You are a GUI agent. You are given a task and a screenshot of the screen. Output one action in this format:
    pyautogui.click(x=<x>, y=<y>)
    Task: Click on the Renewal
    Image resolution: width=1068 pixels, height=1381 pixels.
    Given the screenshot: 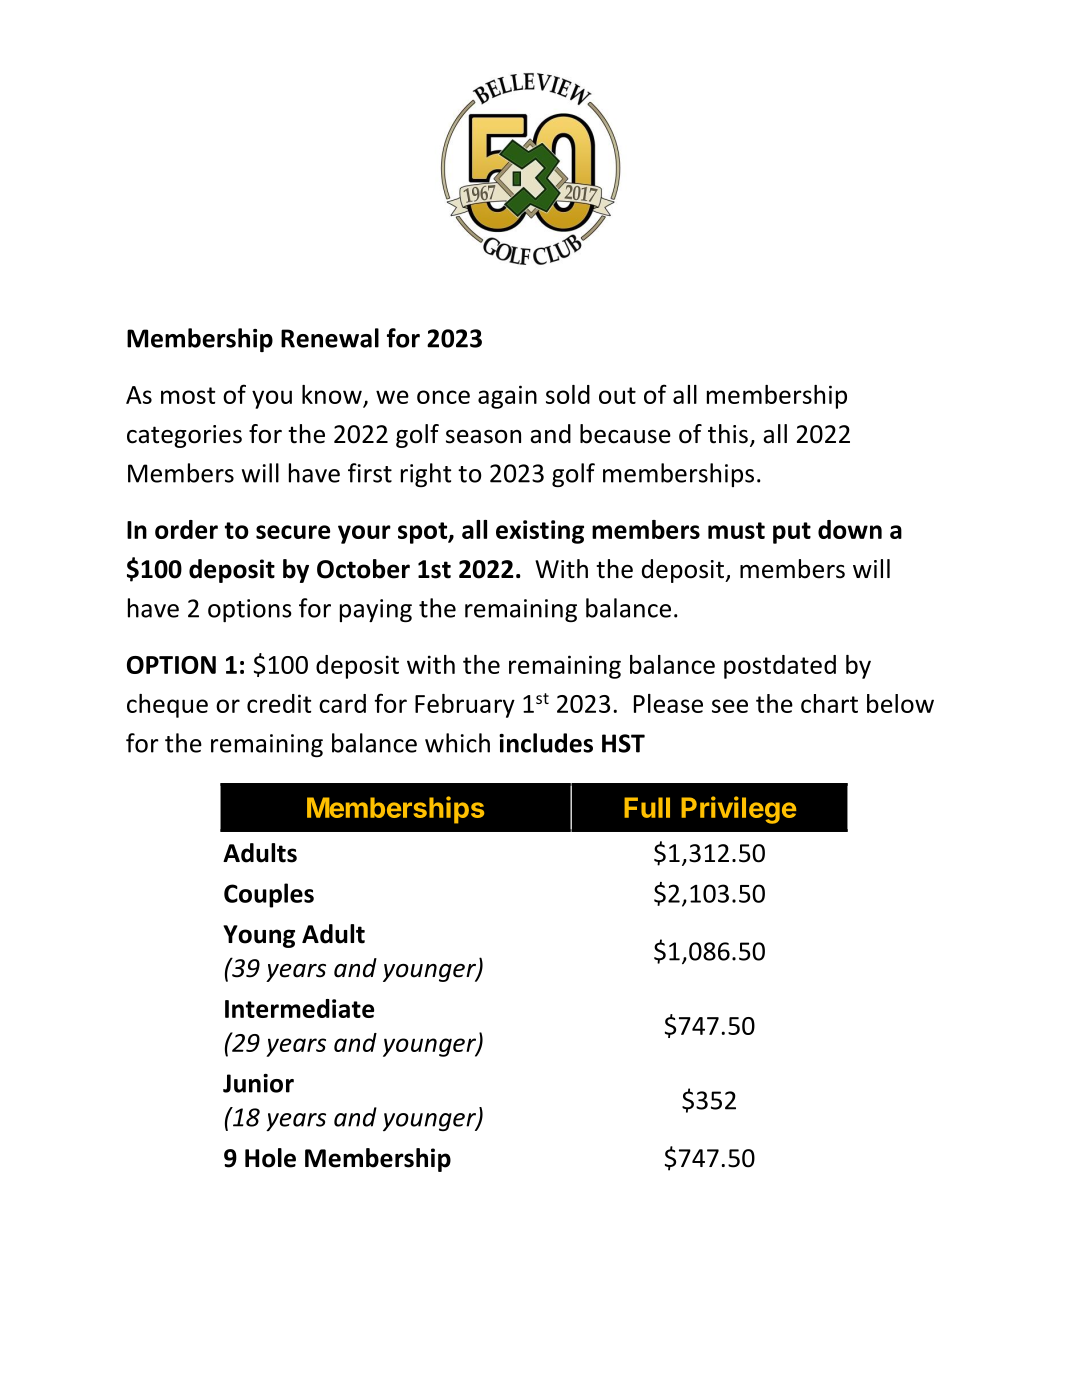 What is the action you would take?
    pyautogui.click(x=330, y=338)
